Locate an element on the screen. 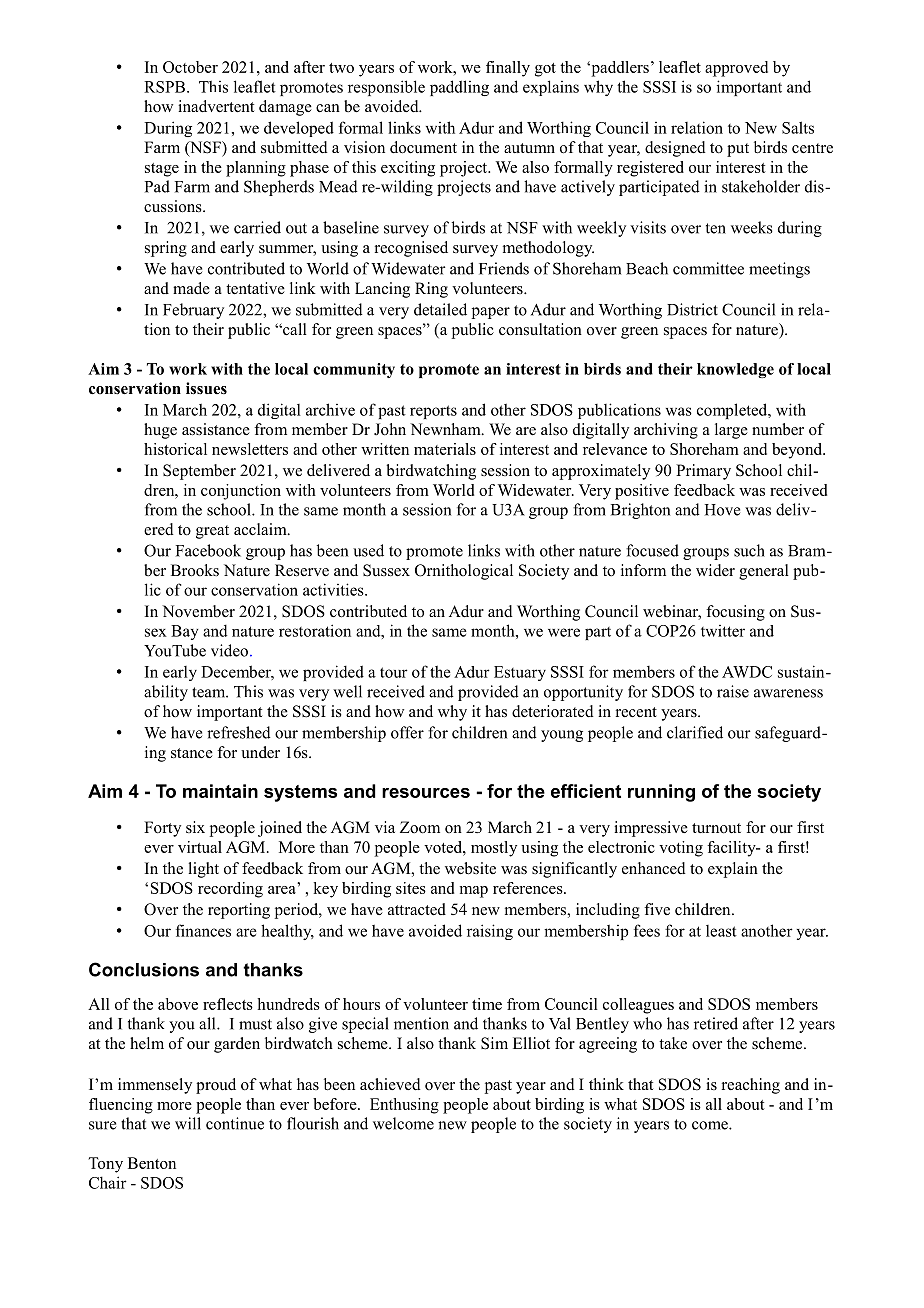 The image size is (924, 1308). reaching is located at coordinates (751, 1086).
